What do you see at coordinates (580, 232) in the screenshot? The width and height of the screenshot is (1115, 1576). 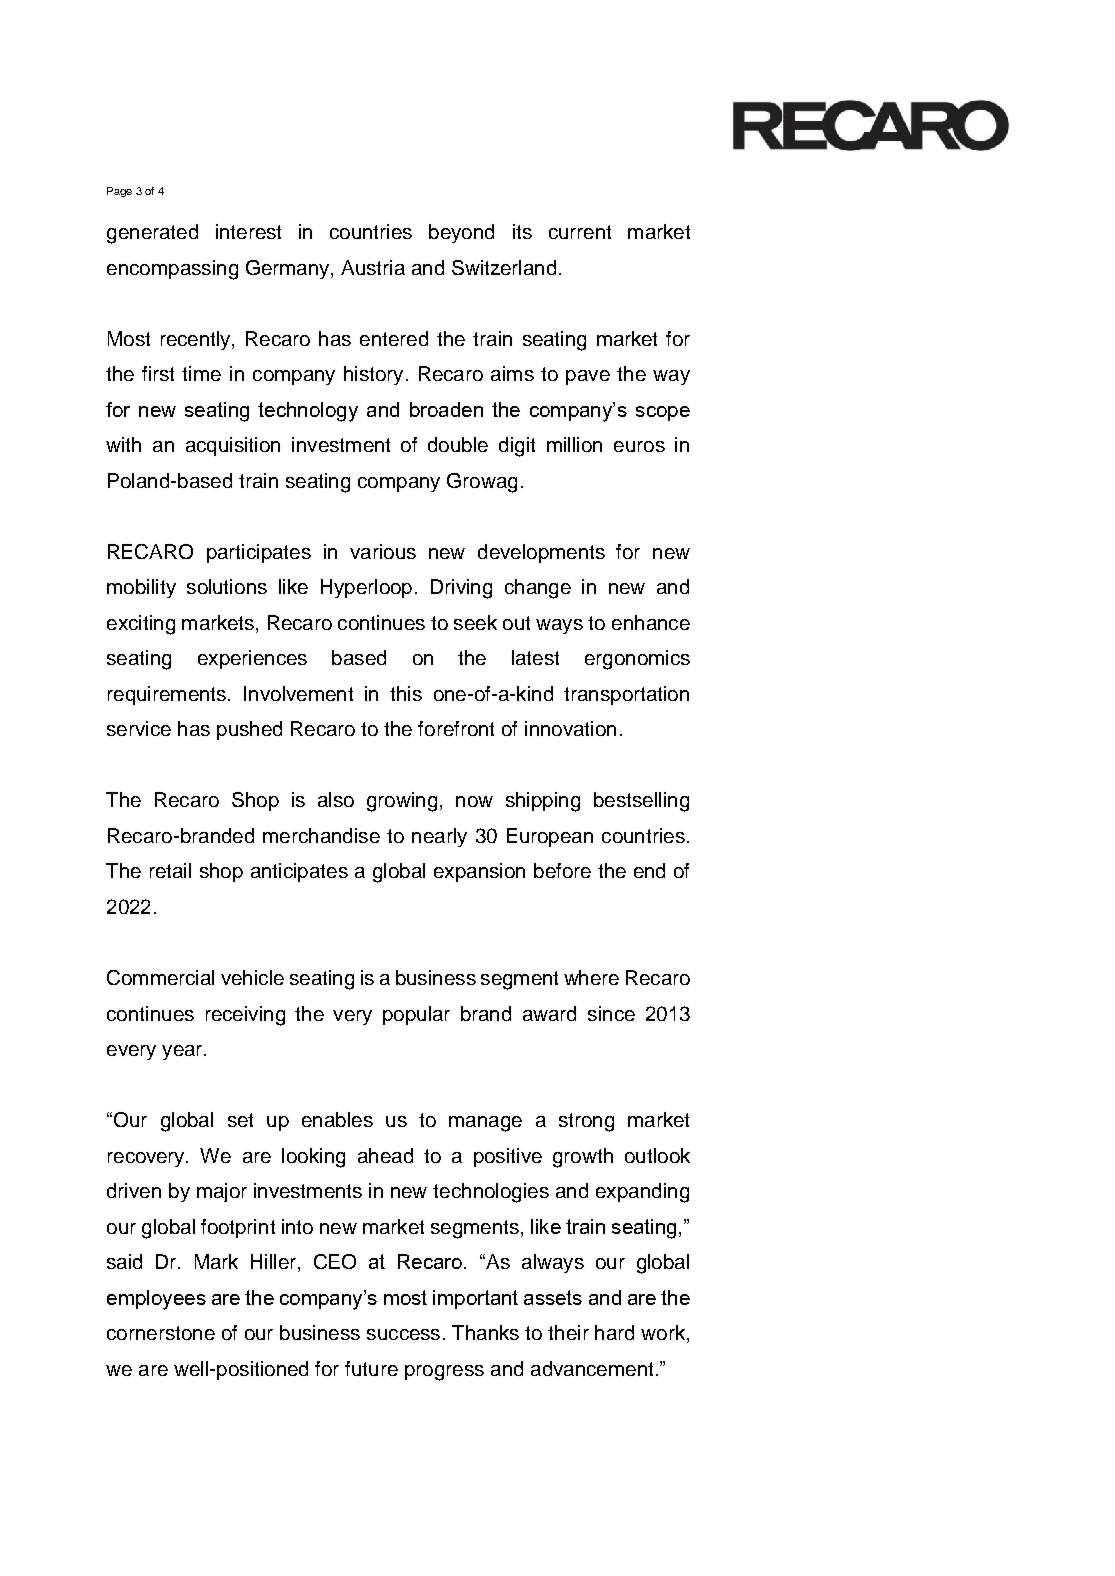 I see `current` at bounding box center [580, 232].
